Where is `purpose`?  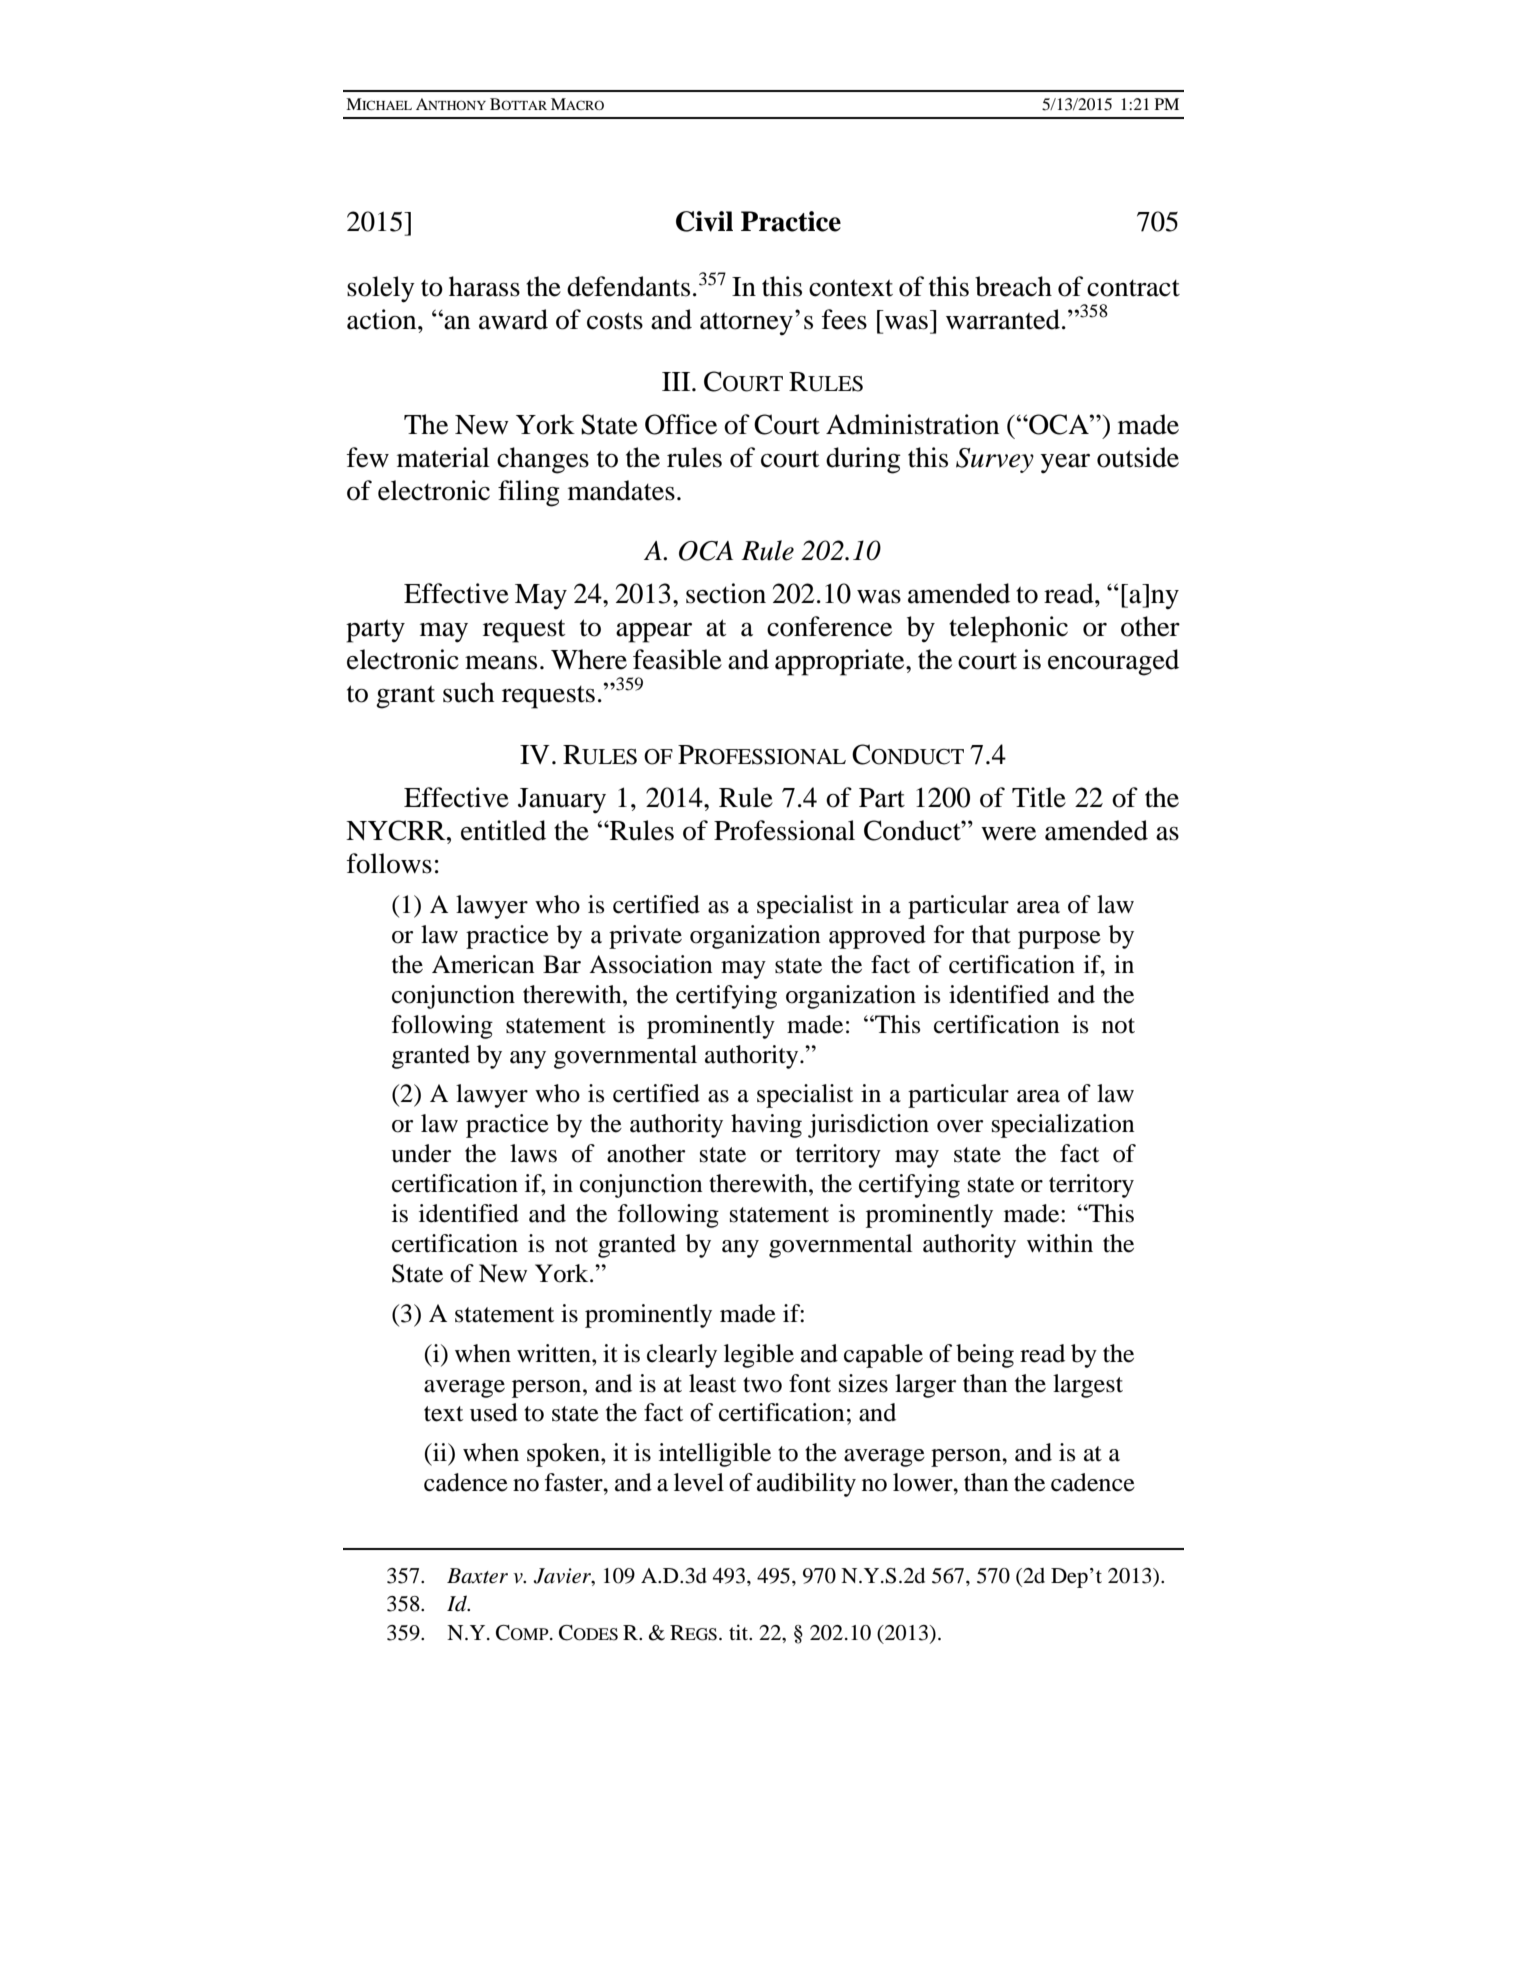
purpose is located at coordinates (1059, 940).
